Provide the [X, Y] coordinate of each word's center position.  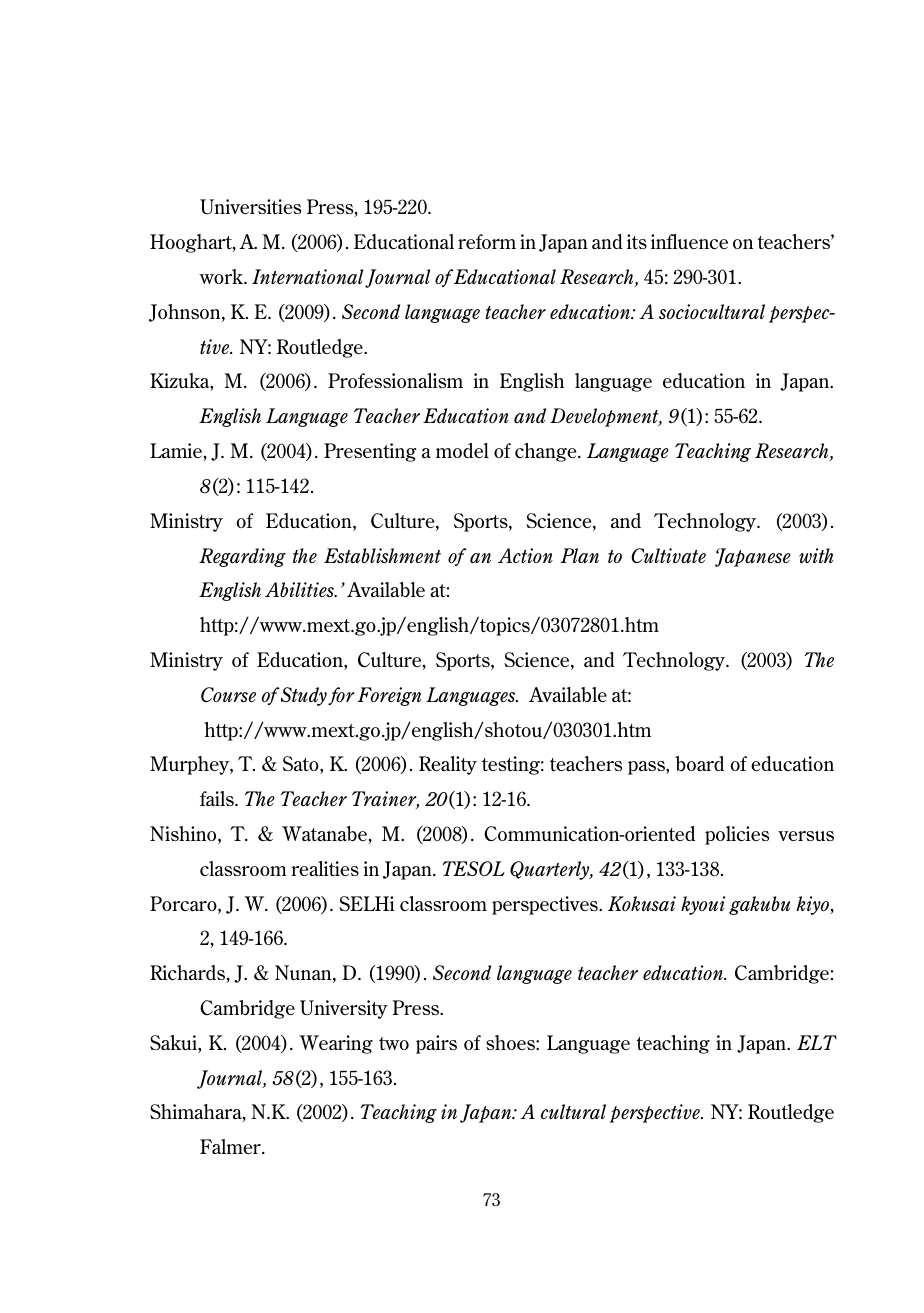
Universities [250, 206]
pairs [436, 1044]
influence [689, 241]
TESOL [473, 868]
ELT [817, 1042]
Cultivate [668, 555]
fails [218, 798]
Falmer [231, 1146]
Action [525, 555]
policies [737, 835]
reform [487, 241]
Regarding [242, 557]
